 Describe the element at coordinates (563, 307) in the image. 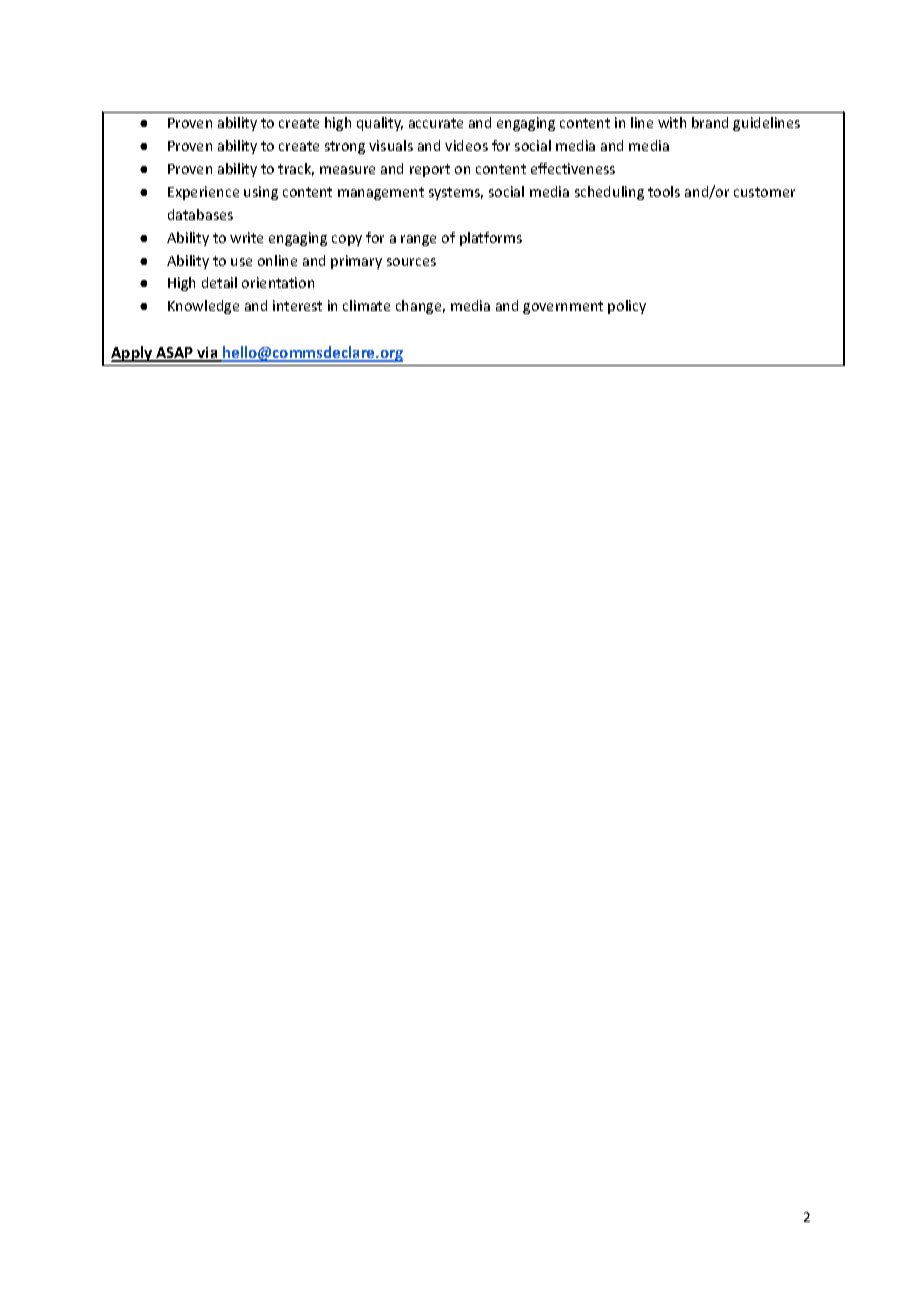

I see `government` at that location.
